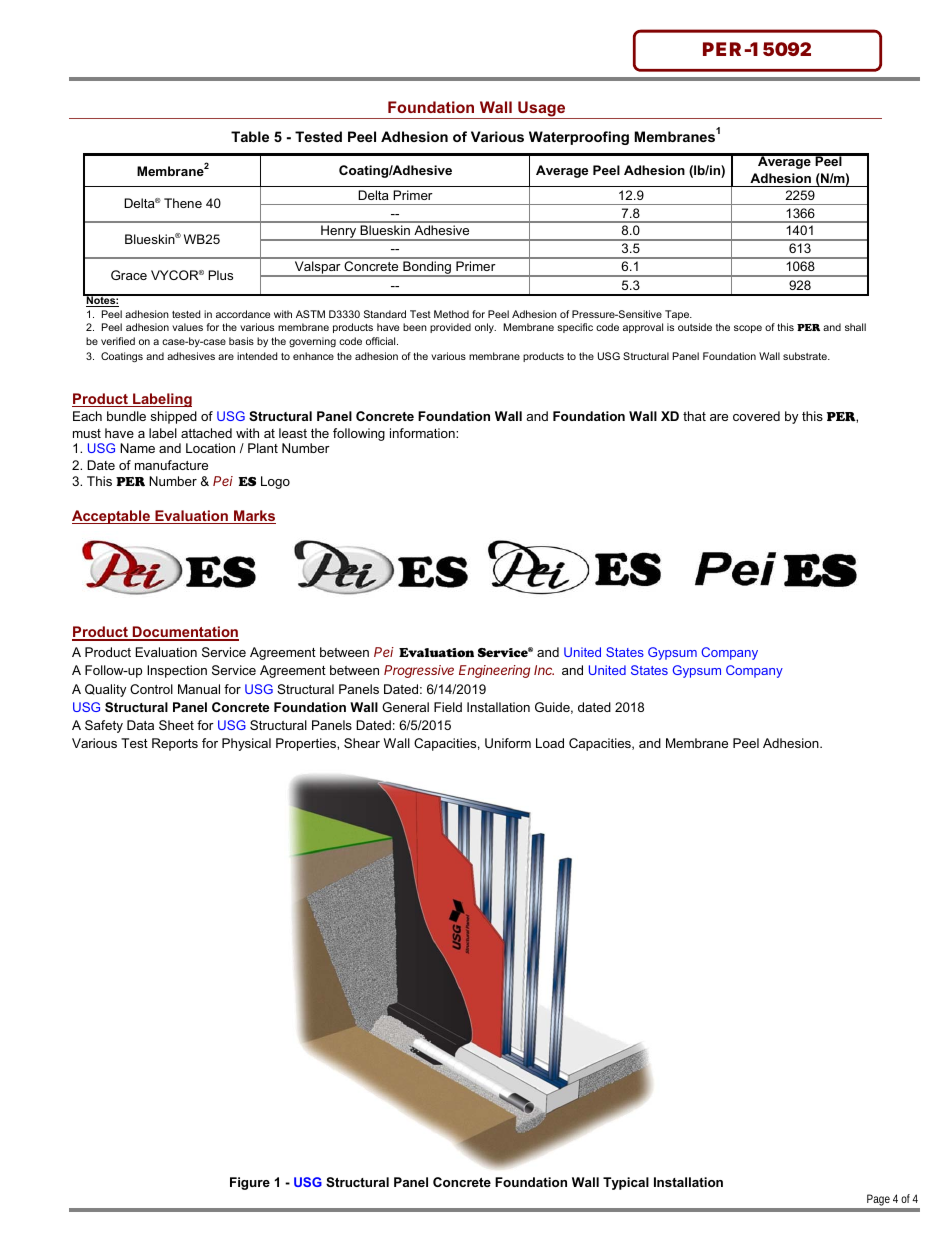 Image resolution: width=952 pixels, height=1233 pixels. What do you see at coordinates (485, 328) in the screenshot?
I see `only` at bounding box center [485, 328].
